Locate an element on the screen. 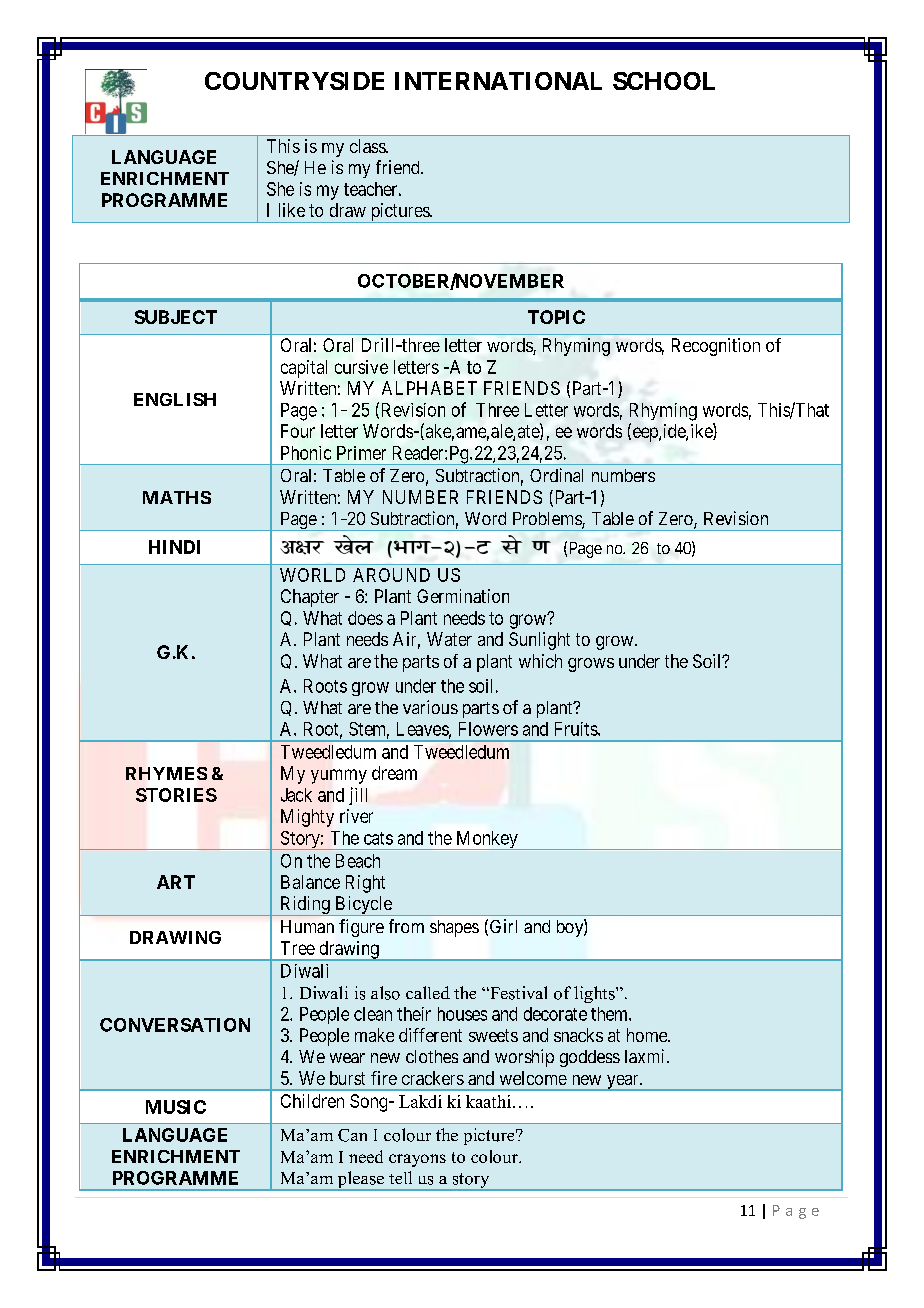  INTERNATIONAL is located at coordinates (498, 81).
